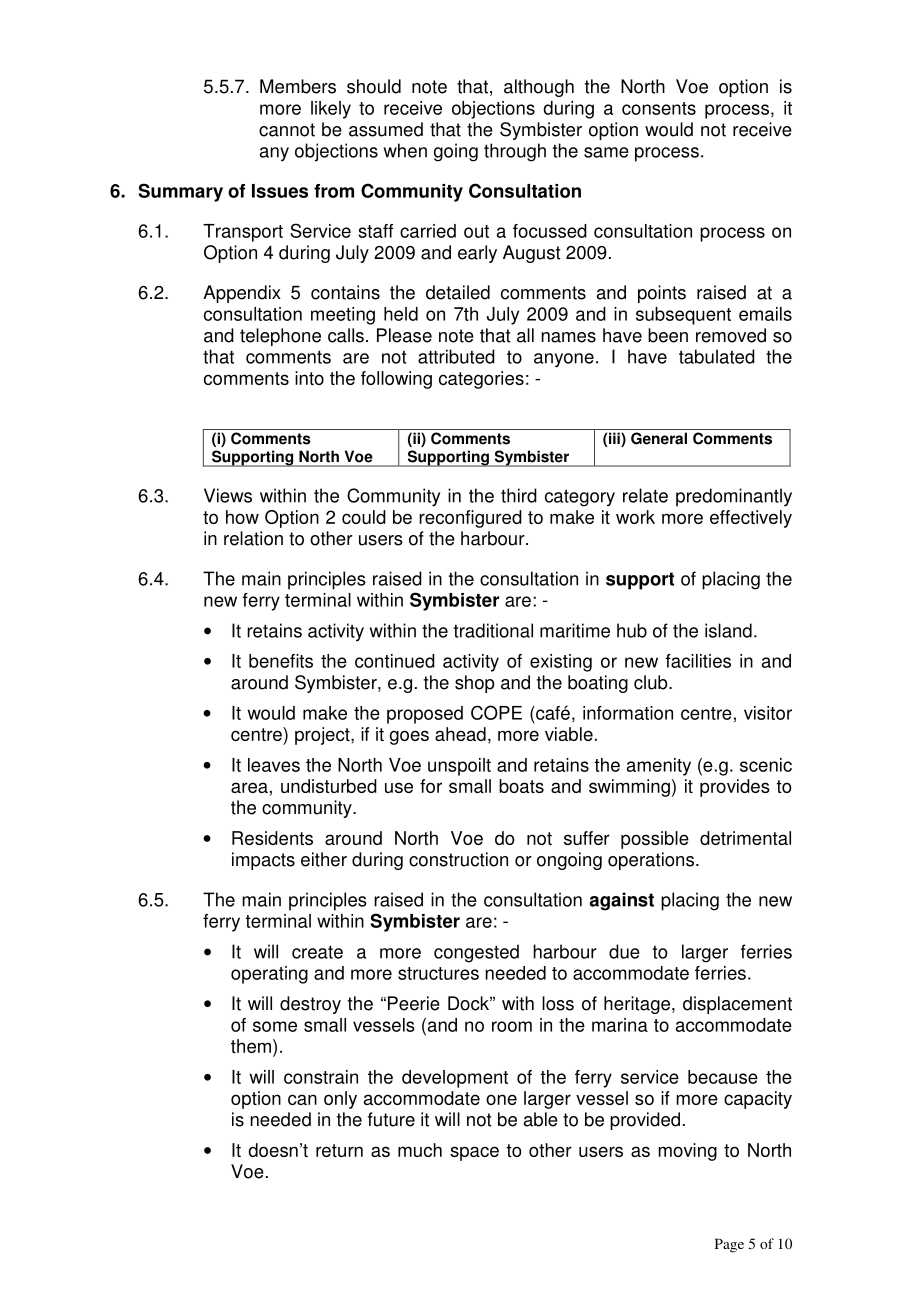 This screenshot has height=1308, width=924. Describe the element at coordinates (249, 787) in the screenshot. I see `area` at that location.
